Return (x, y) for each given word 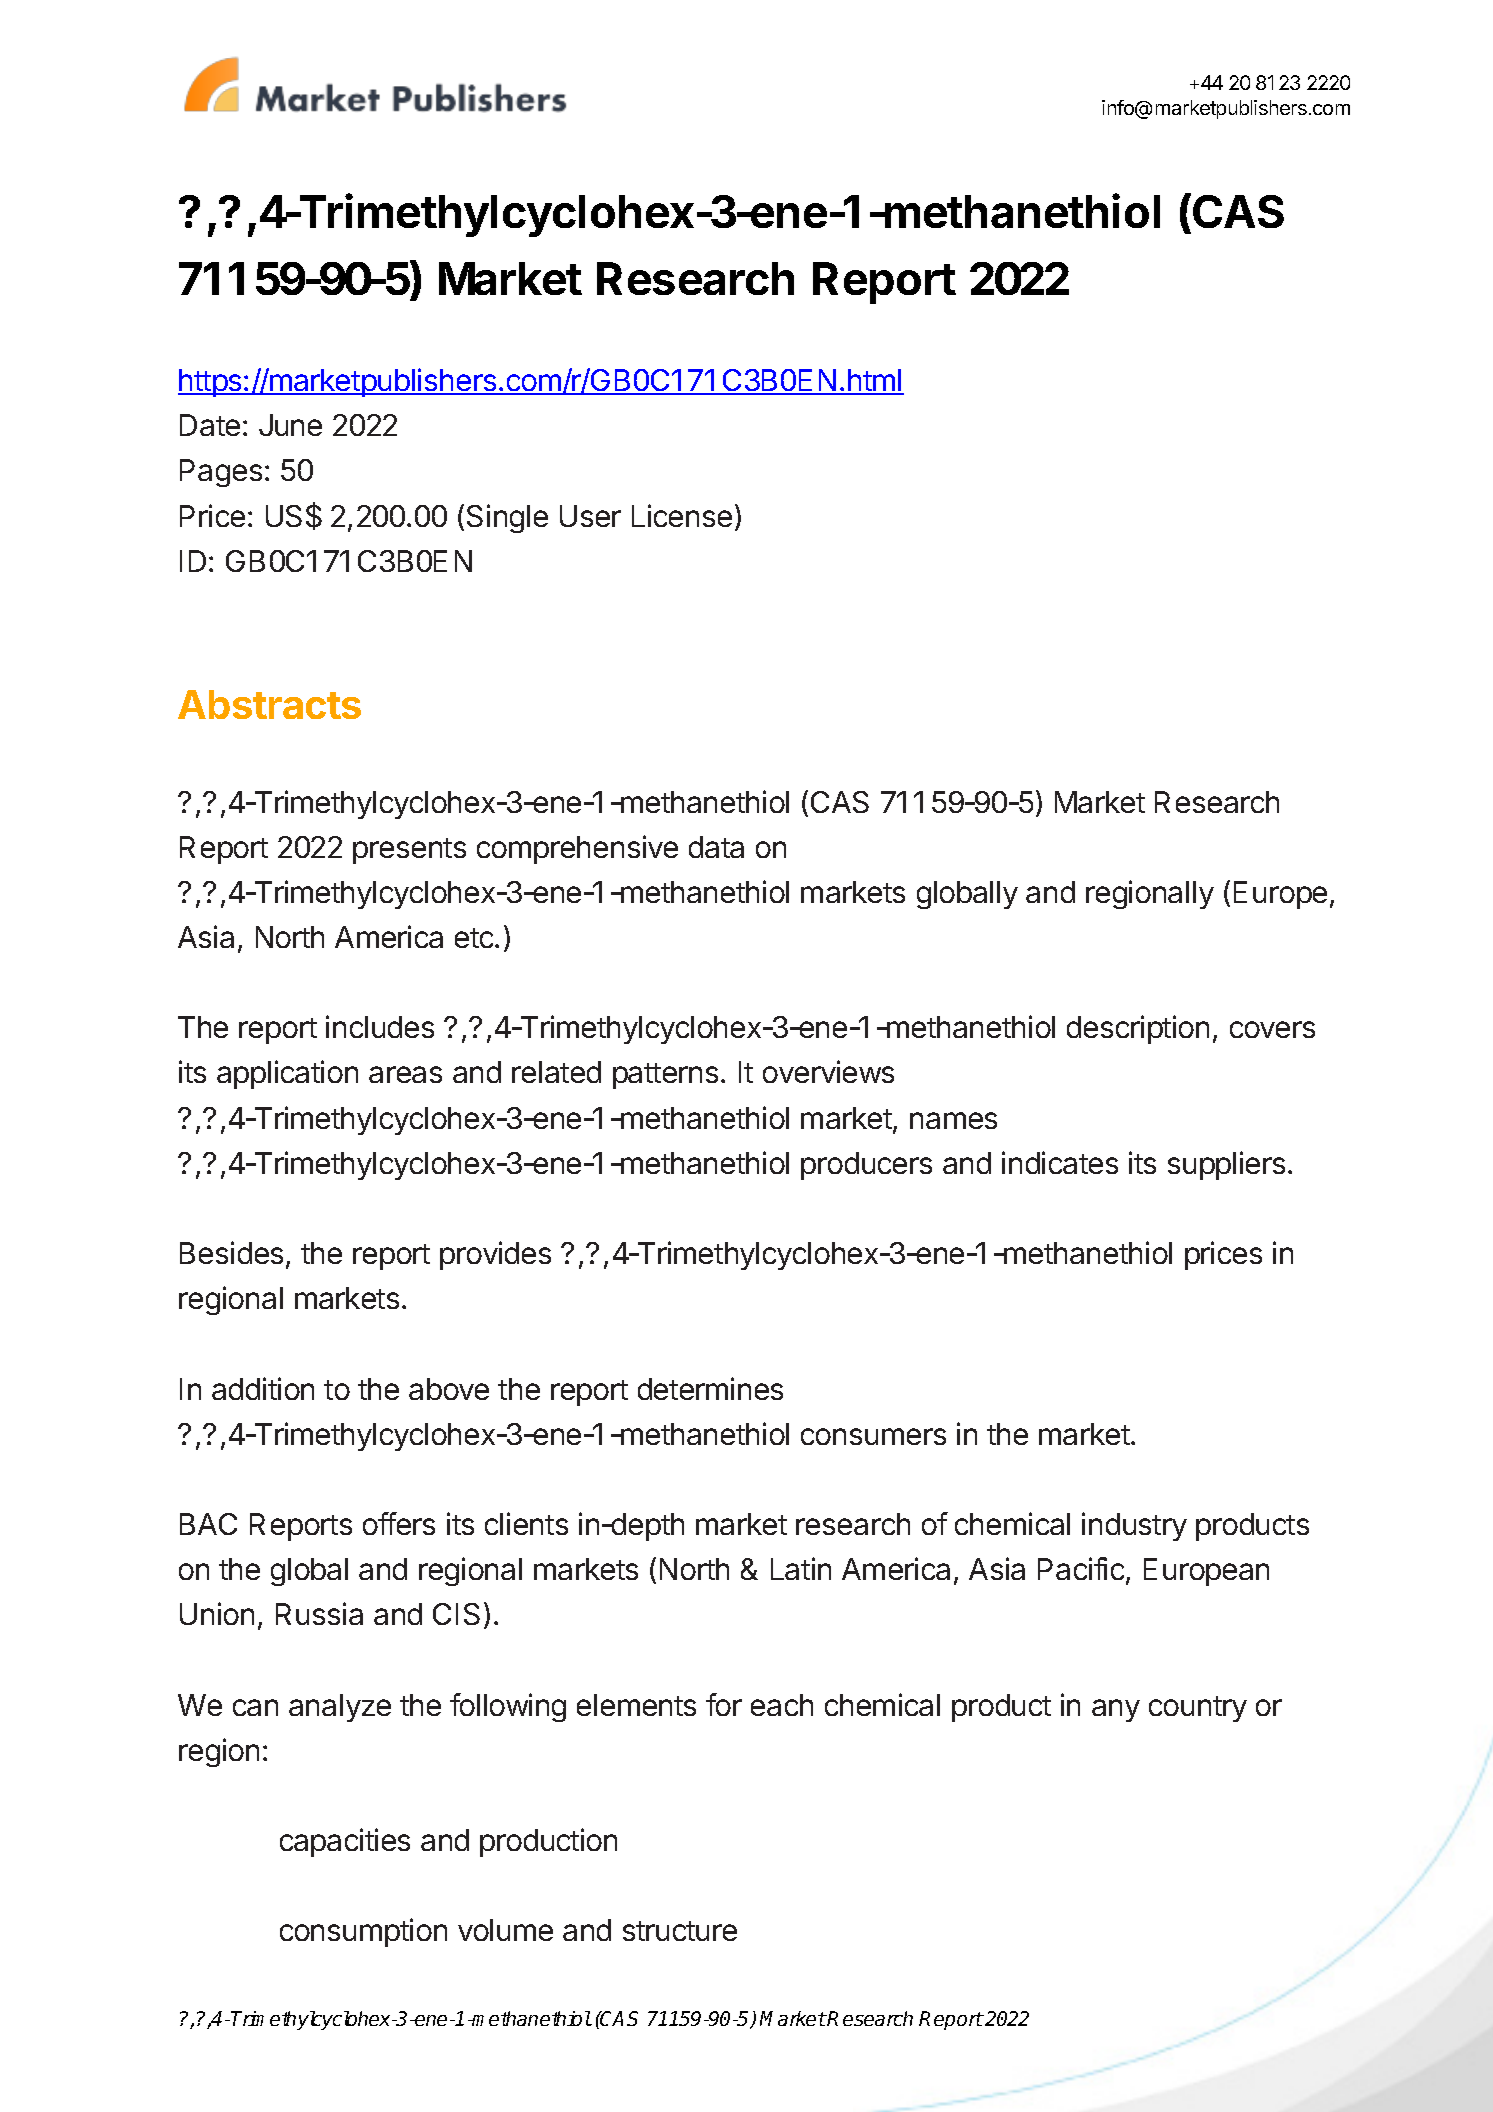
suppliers (1226, 1165)
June (290, 425)
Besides (231, 1252)
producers (866, 1166)
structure (680, 1931)
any (1116, 1710)
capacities (345, 1842)
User (590, 516)
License (682, 515)
